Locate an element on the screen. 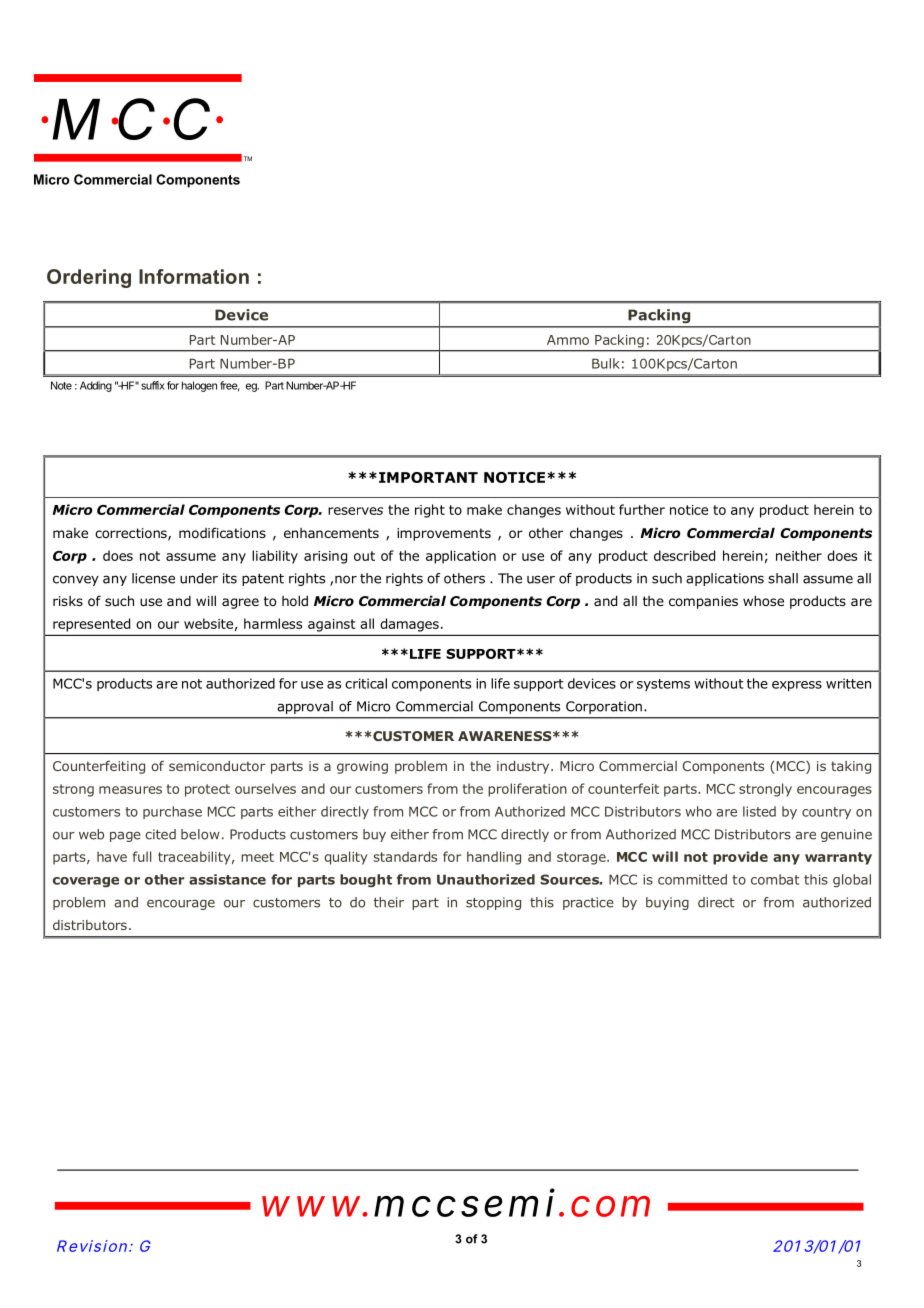 The width and height of the screenshot is (924, 1308). license is located at coordinates (153, 578).
